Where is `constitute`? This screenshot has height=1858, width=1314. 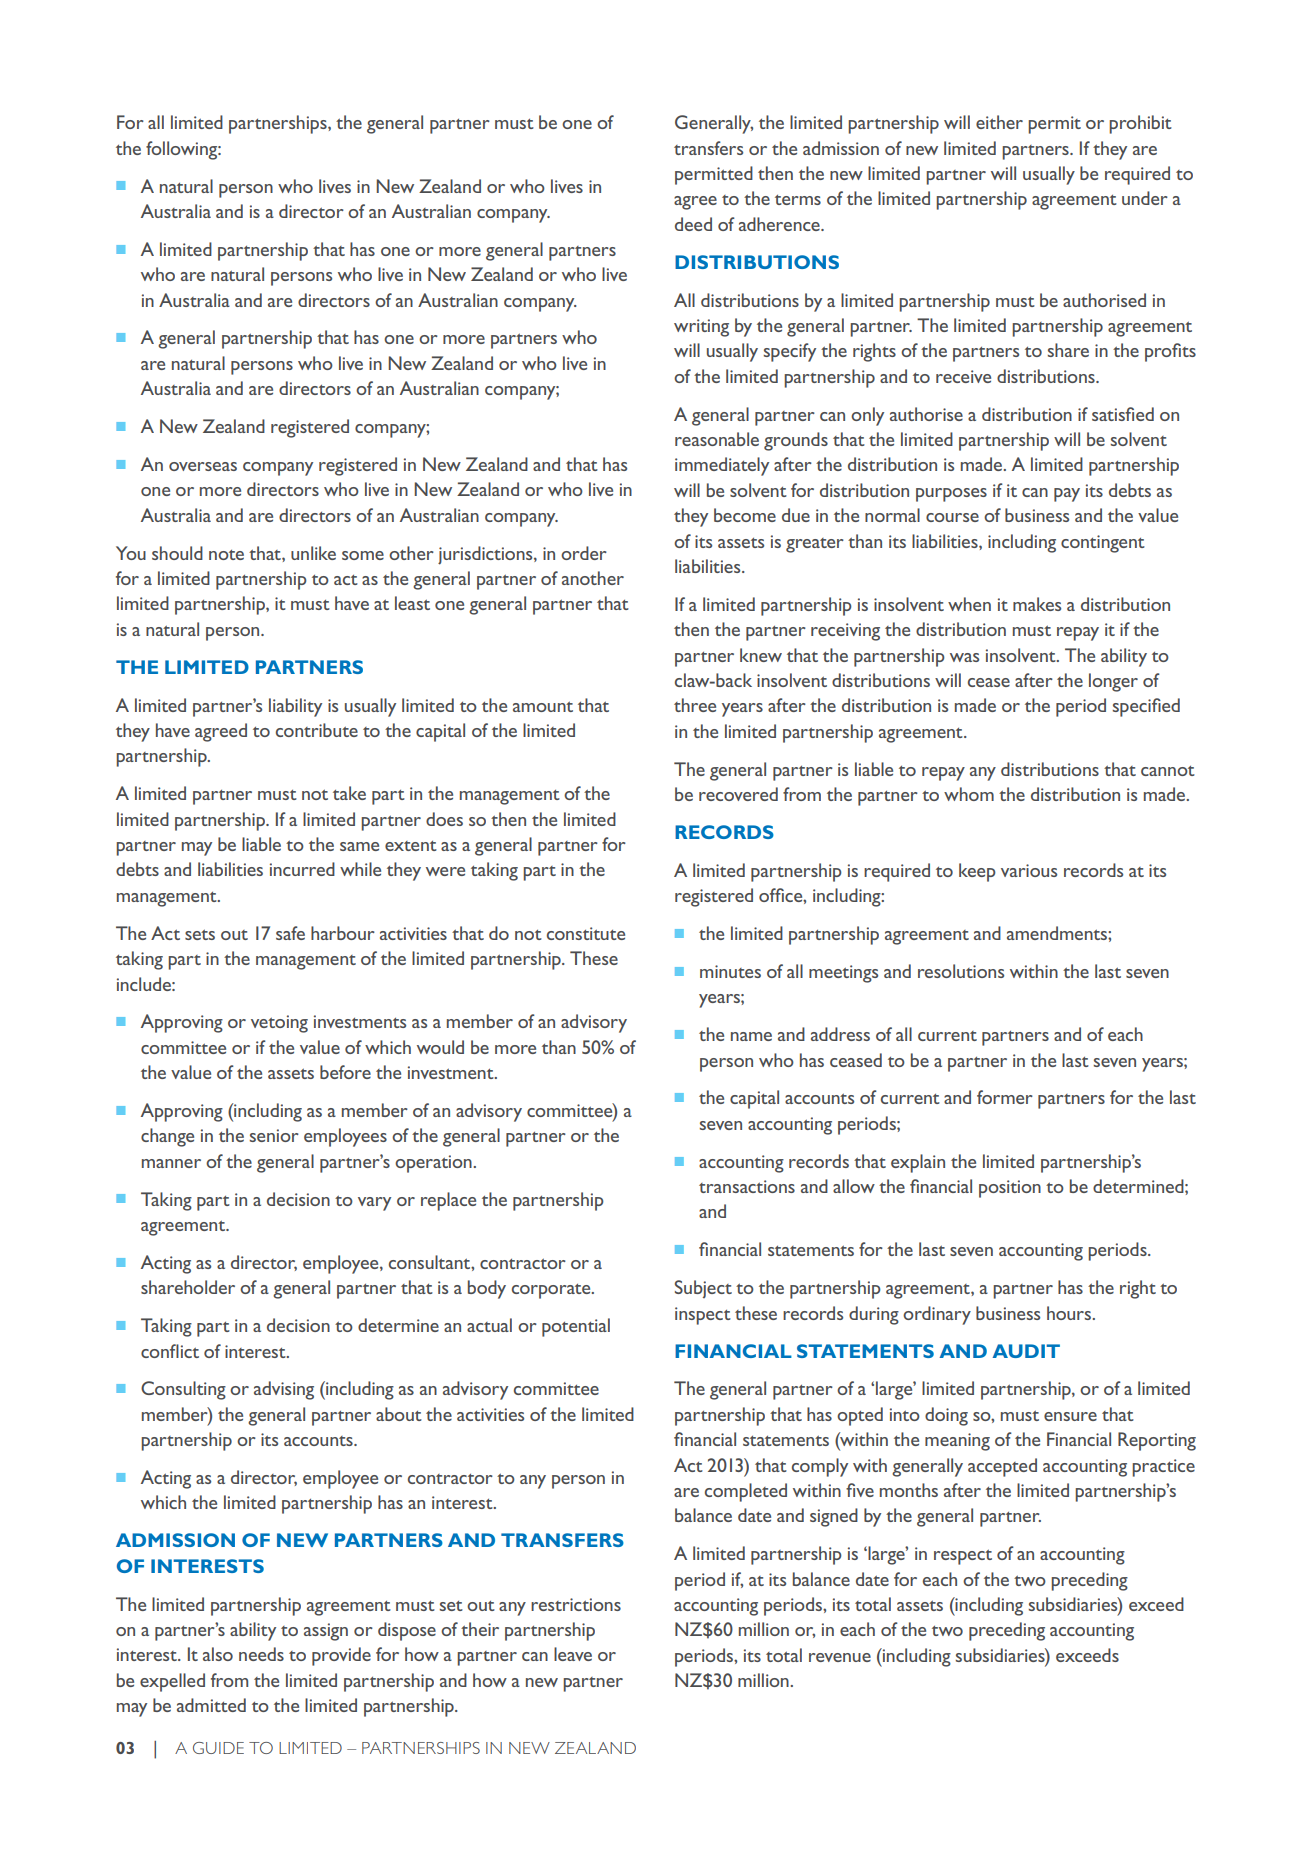
constitute is located at coordinates (586, 933).
